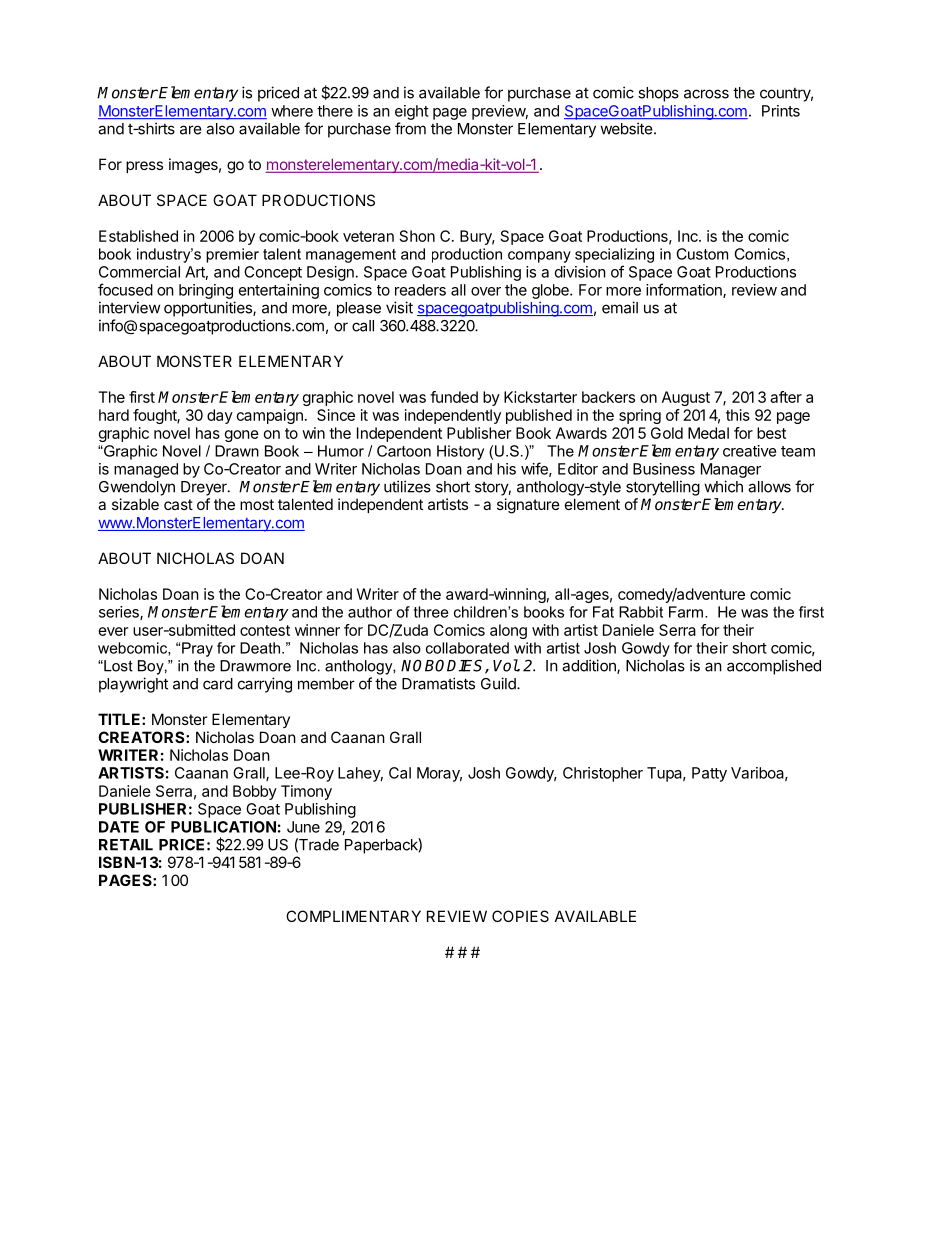 This screenshot has width=952, height=1233. Describe the element at coordinates (218, 684) in the screenshot. I see `card` at that location.
